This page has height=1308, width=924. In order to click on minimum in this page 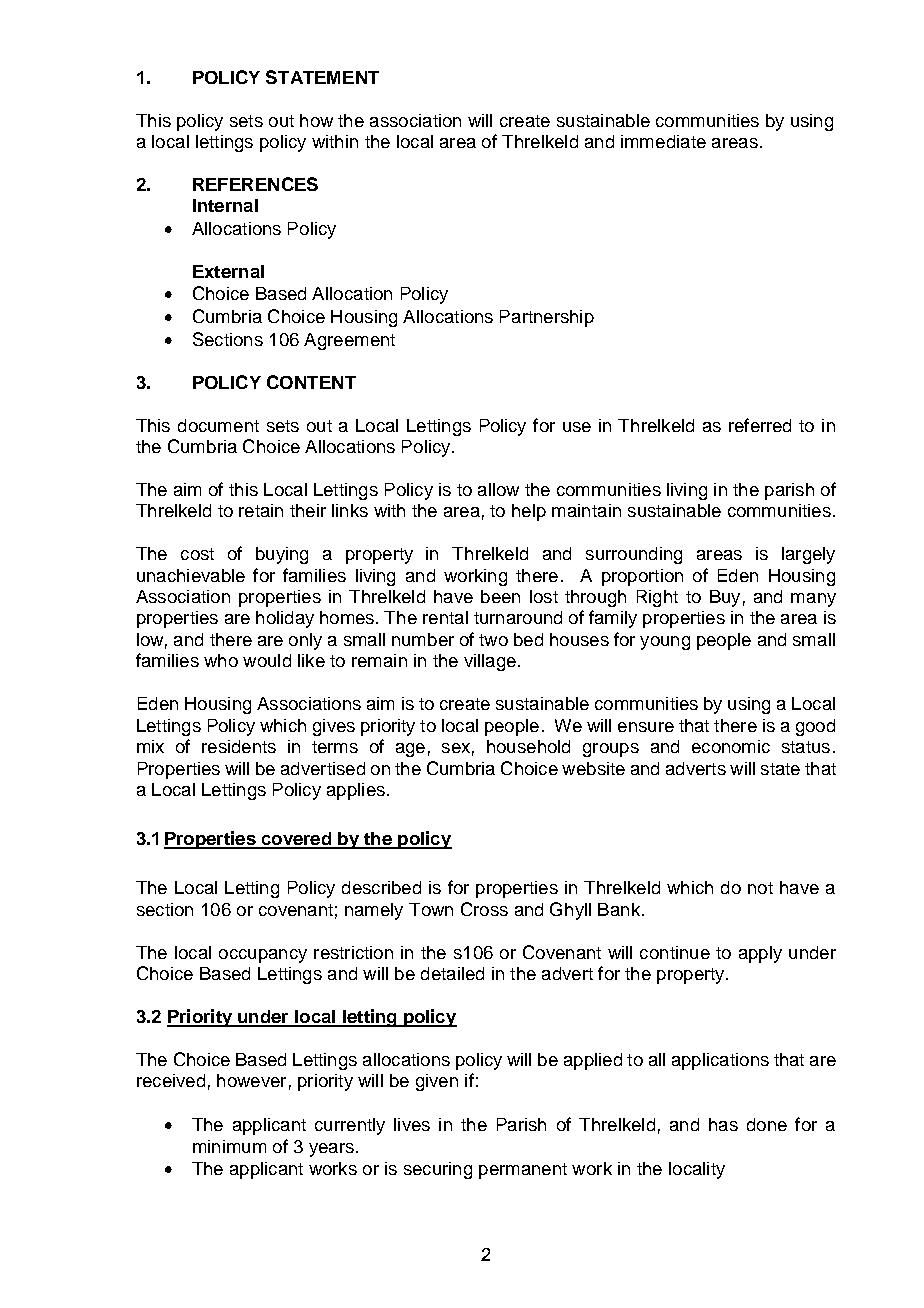, I will do `click(229, 1146)`.
